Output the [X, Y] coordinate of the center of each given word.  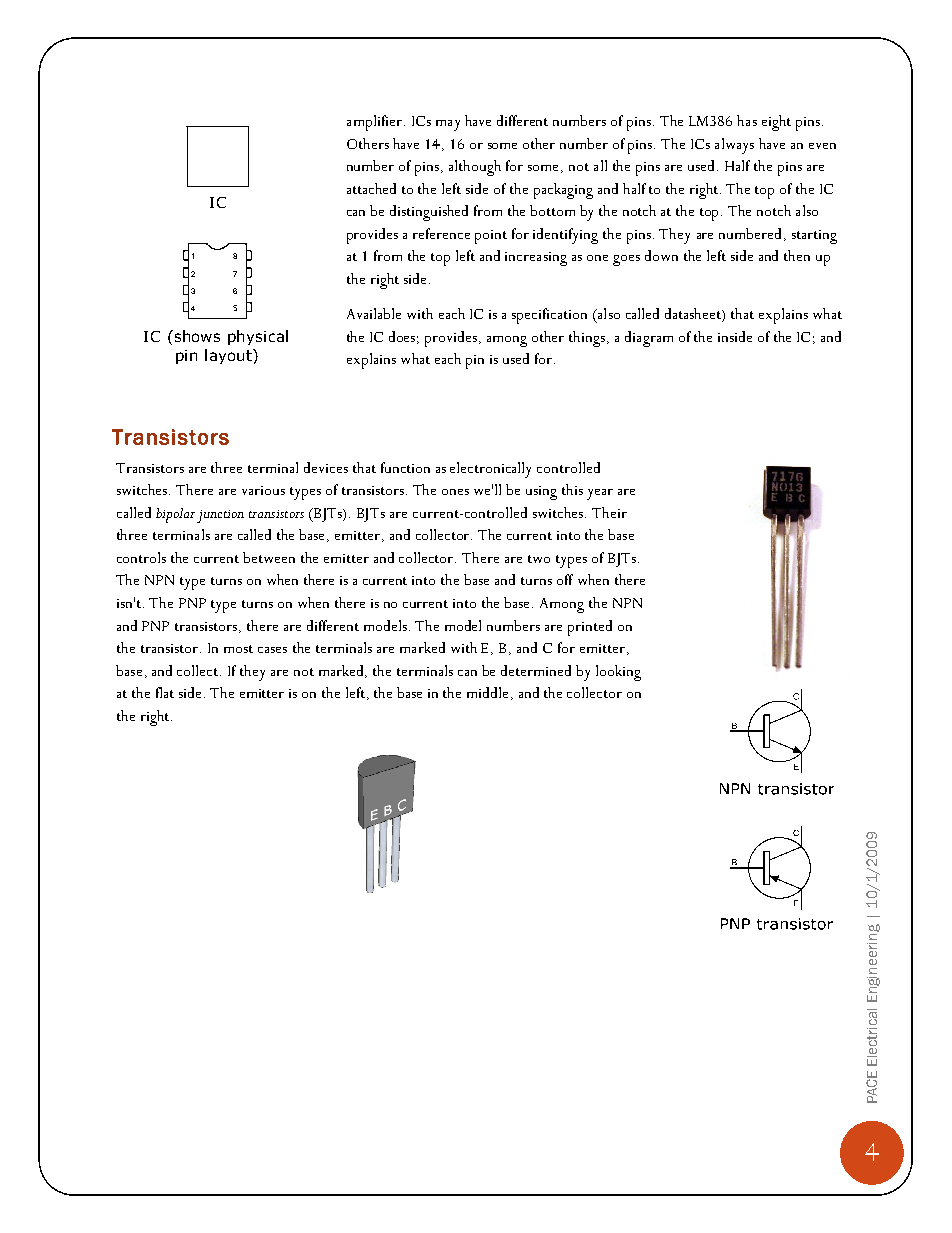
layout [229, 356]
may [448, 125]
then [797, 255]
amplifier [374, 123]
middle [487, 692]
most [238, 649]
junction [220, 516]
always [734, 146]
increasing [536, 259]
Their [609, 512]
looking [618, 673]
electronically [490, 470]
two [539, 559]
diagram [649, 339]
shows [196, 336]
